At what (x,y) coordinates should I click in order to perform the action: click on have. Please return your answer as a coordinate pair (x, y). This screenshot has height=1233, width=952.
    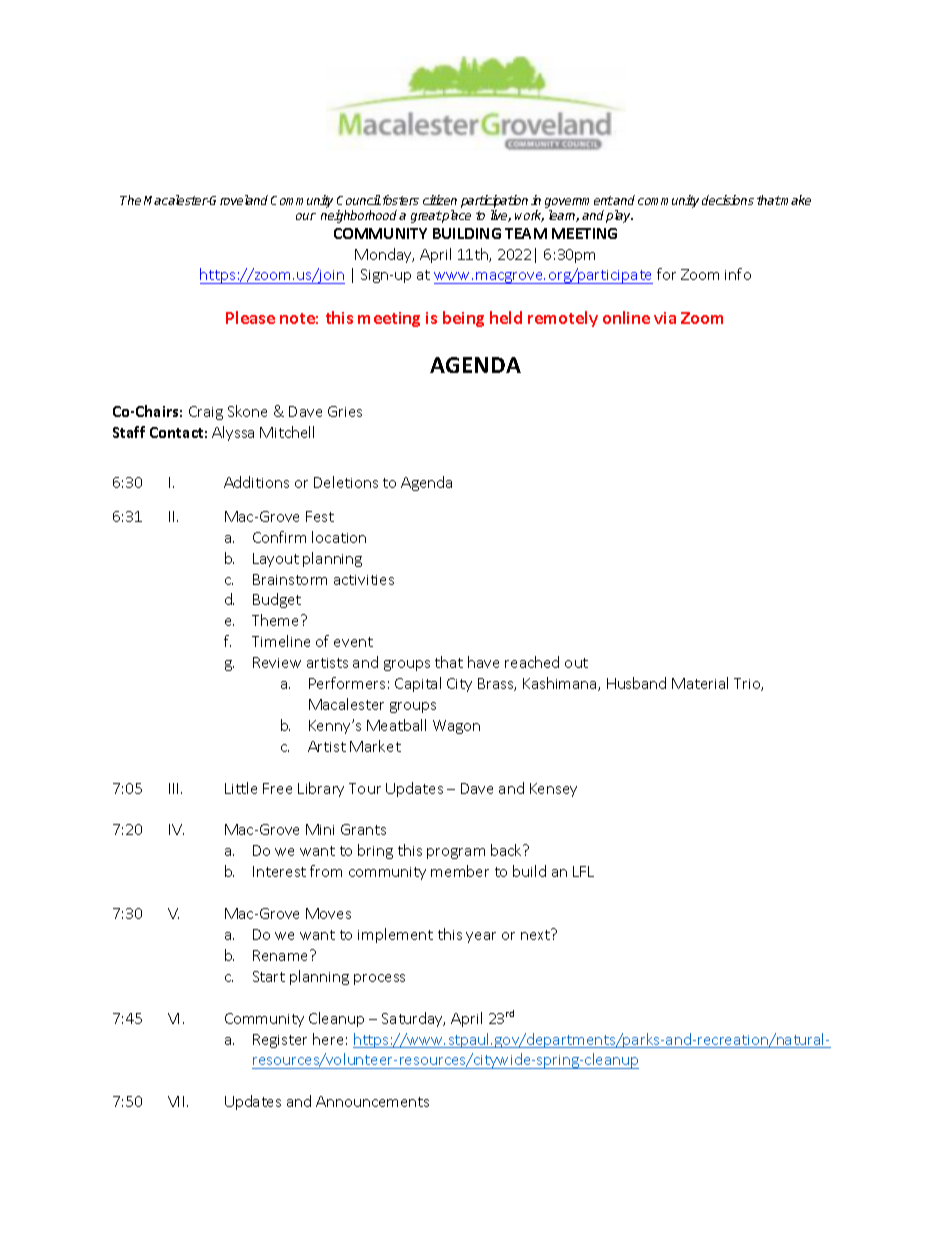
    Looking at the image, I should click on (483, 662).
